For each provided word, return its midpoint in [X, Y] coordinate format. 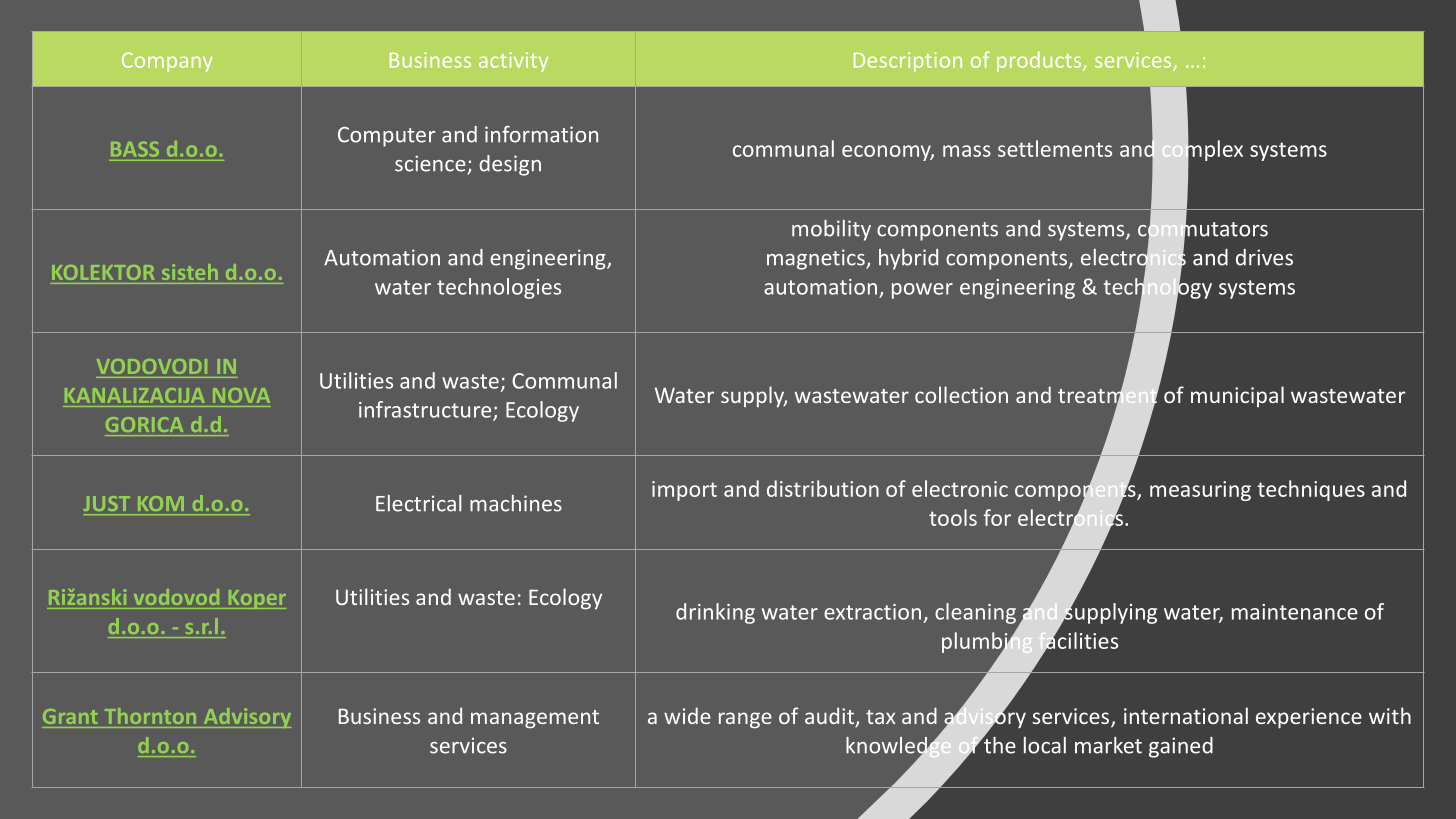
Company [167, 62]
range [745, 720]
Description [908, 62]
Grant [70, 716]
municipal [1237, 396]
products [1040, 61]
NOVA [241, 395]
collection [961, 394]
